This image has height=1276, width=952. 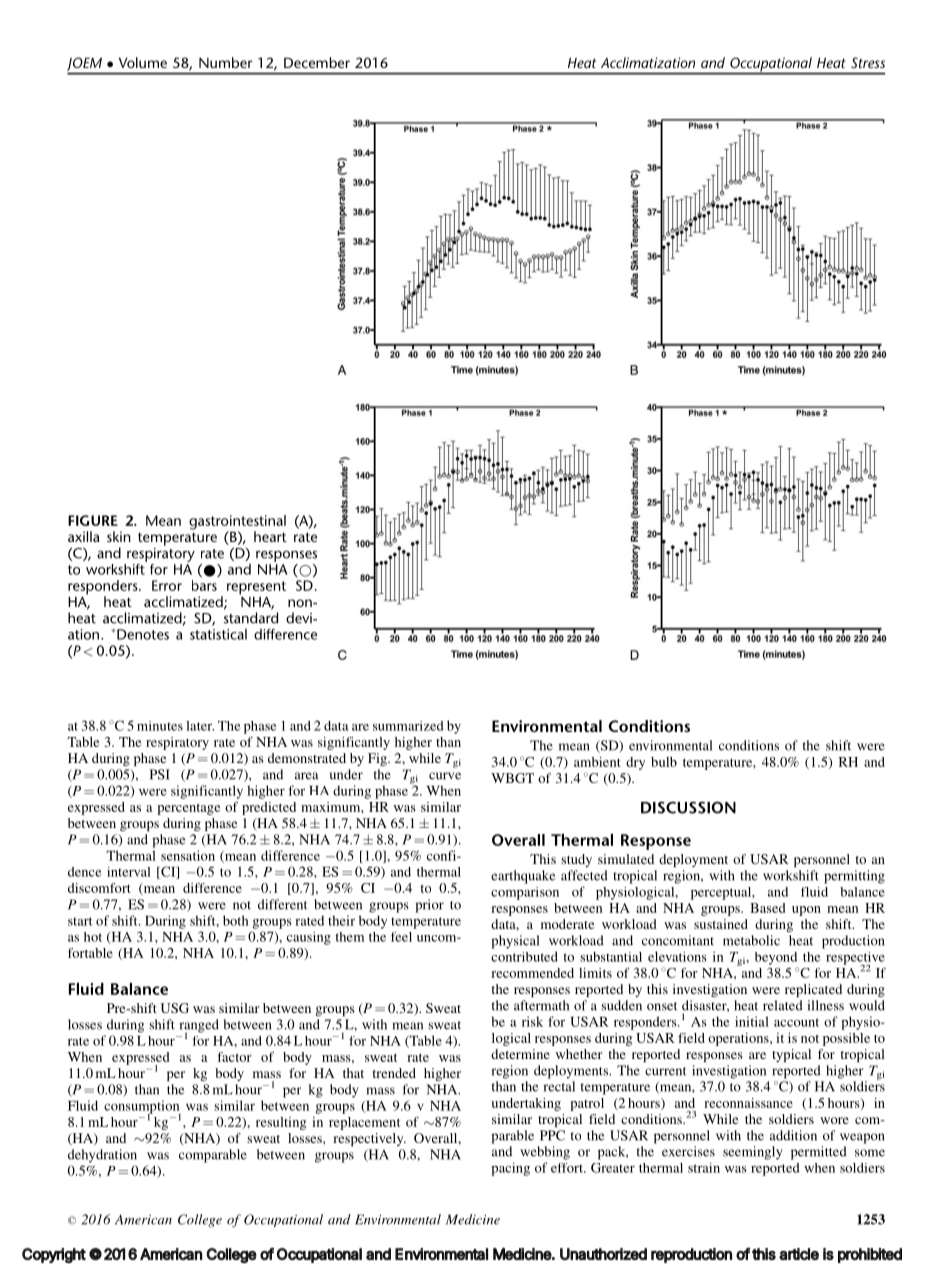 What do you see at coordinates (664, 762) in the image?
I see `bulb` at bounding box center [664, 762].
